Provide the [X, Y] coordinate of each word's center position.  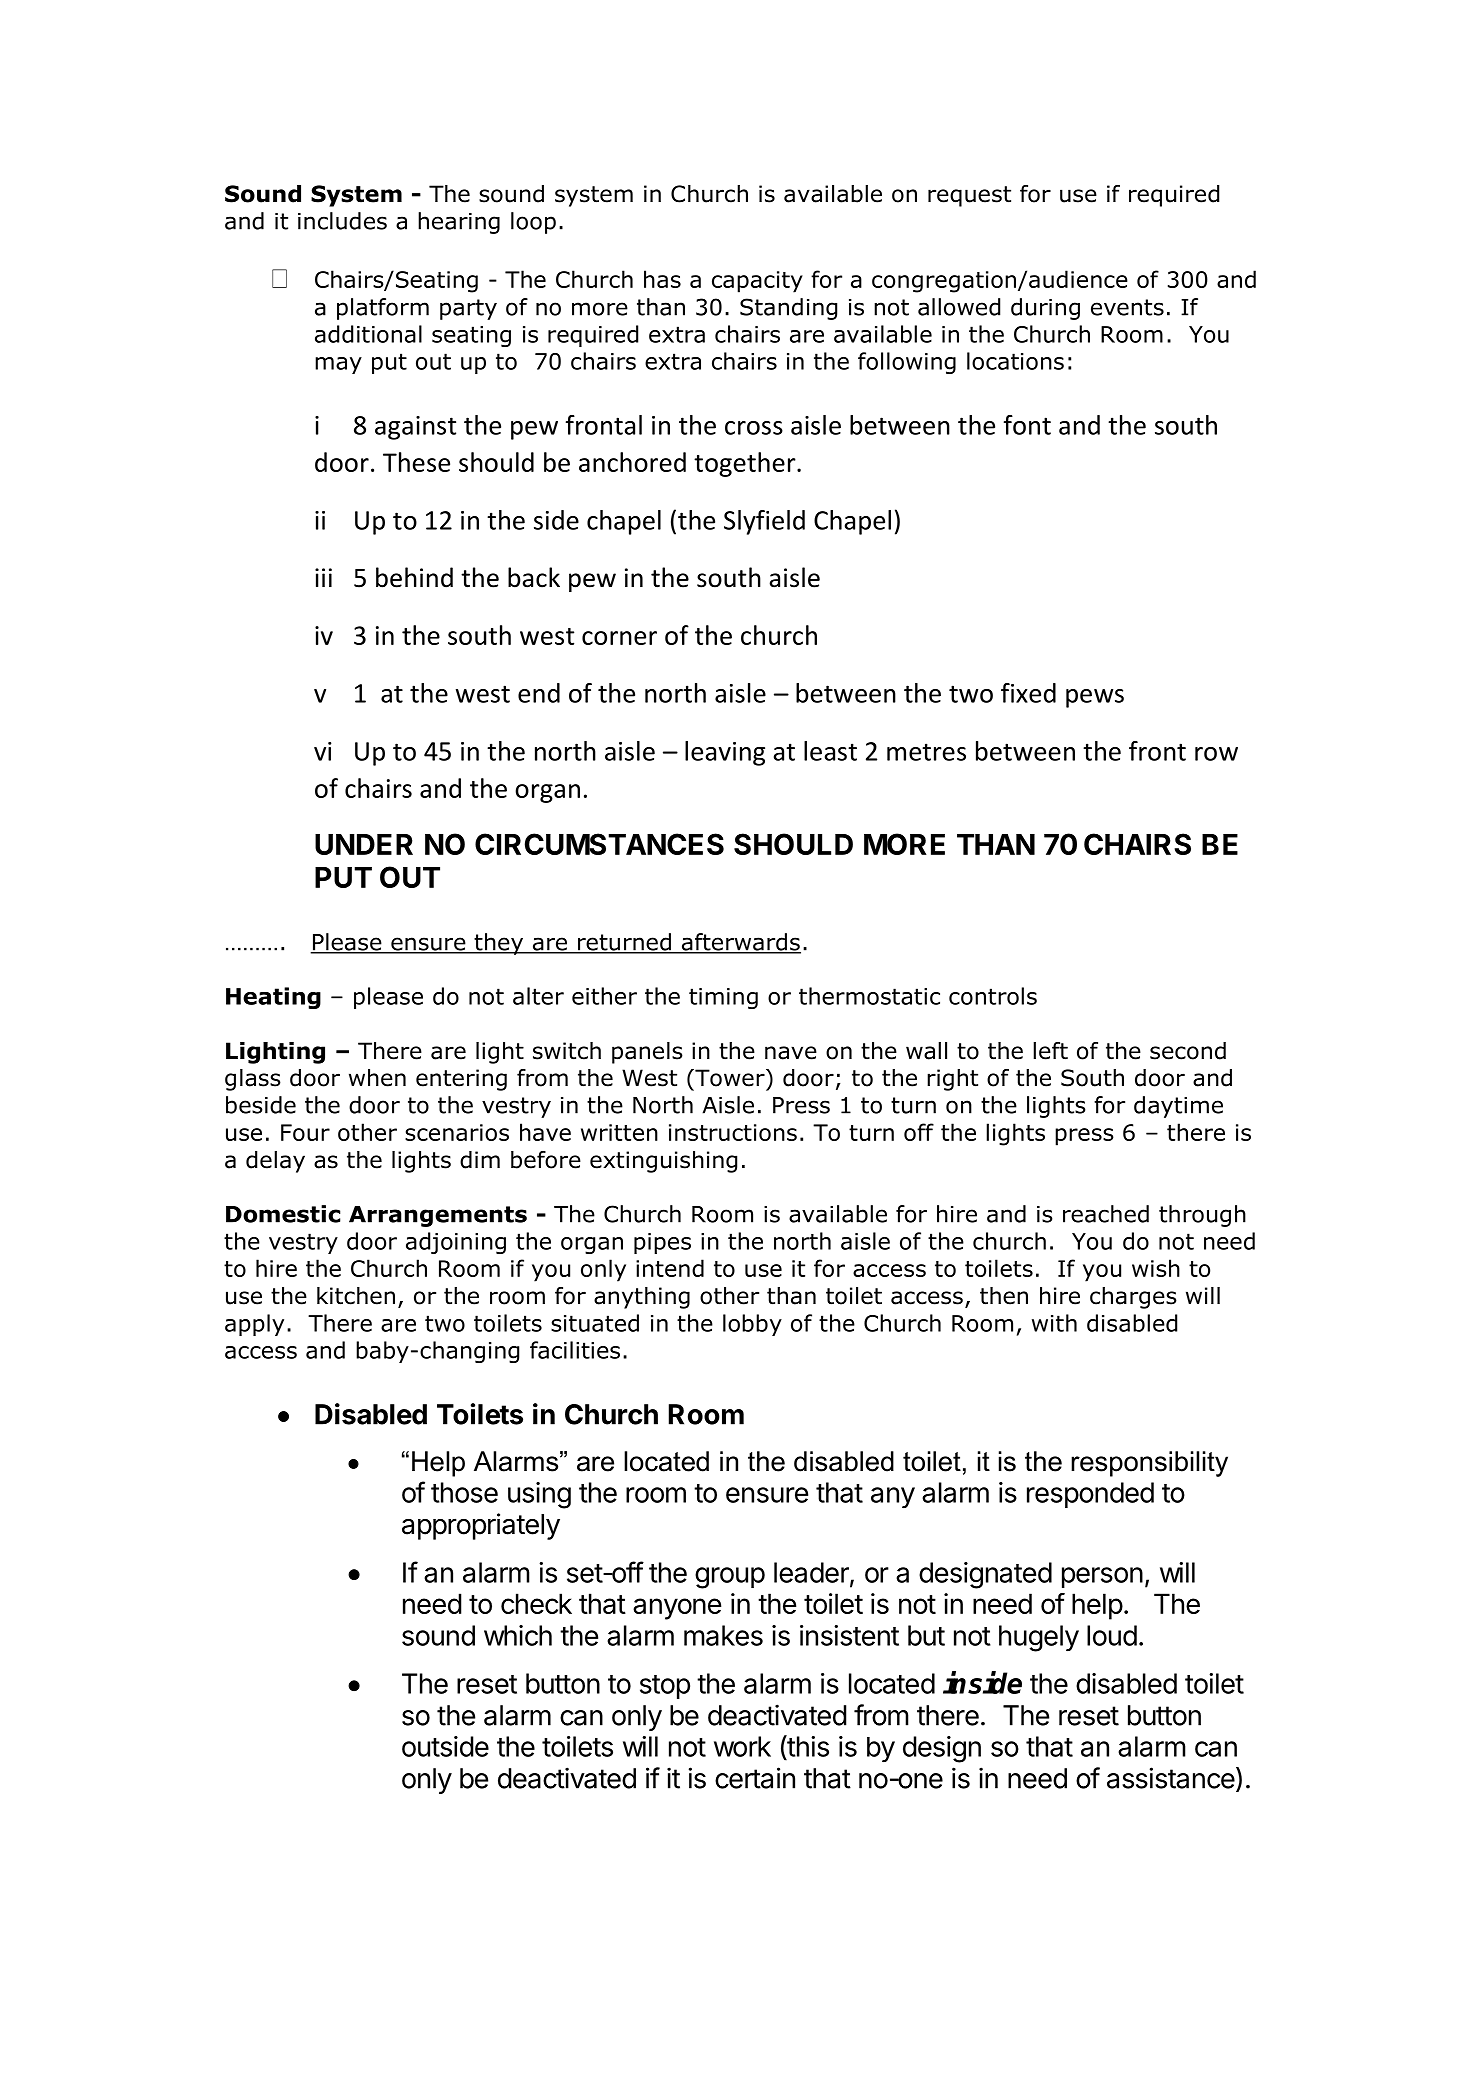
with [1054, 1323]
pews [1095, 698]
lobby [752, 1325]
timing [723, 998]
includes [342, 221]
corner [619, 638]
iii [323, 577]
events [1127, 307]
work [742, 1746]
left [1050, 1051]
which [518, 1635]
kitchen [356, 1296]
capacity [757, 282]
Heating [273, 998]
